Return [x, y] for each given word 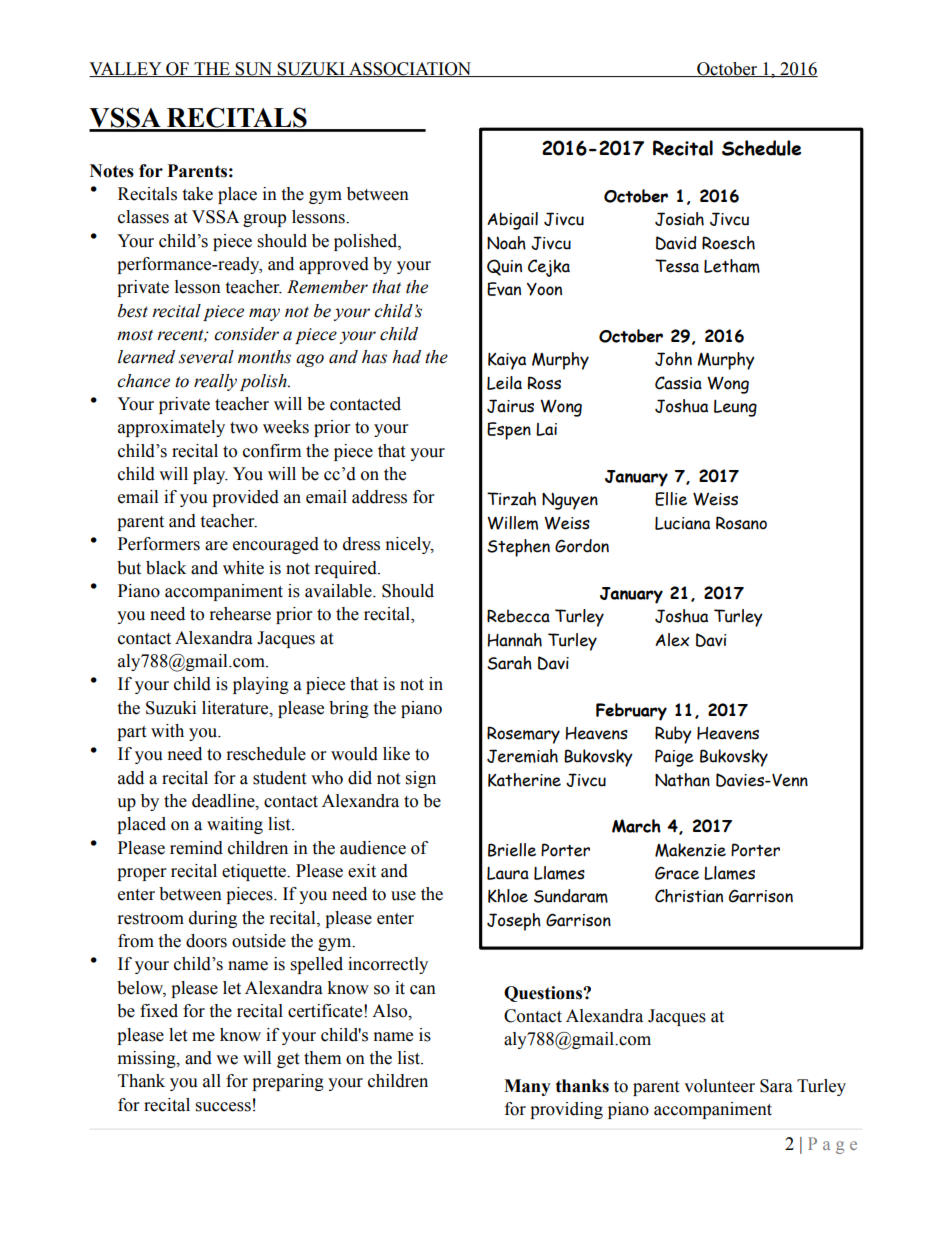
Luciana [682, 523]
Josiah [679, 219]
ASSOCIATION [410, 69]
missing [148, 1059]
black [166, 568]
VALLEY [126, 69]
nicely [410, 545]
